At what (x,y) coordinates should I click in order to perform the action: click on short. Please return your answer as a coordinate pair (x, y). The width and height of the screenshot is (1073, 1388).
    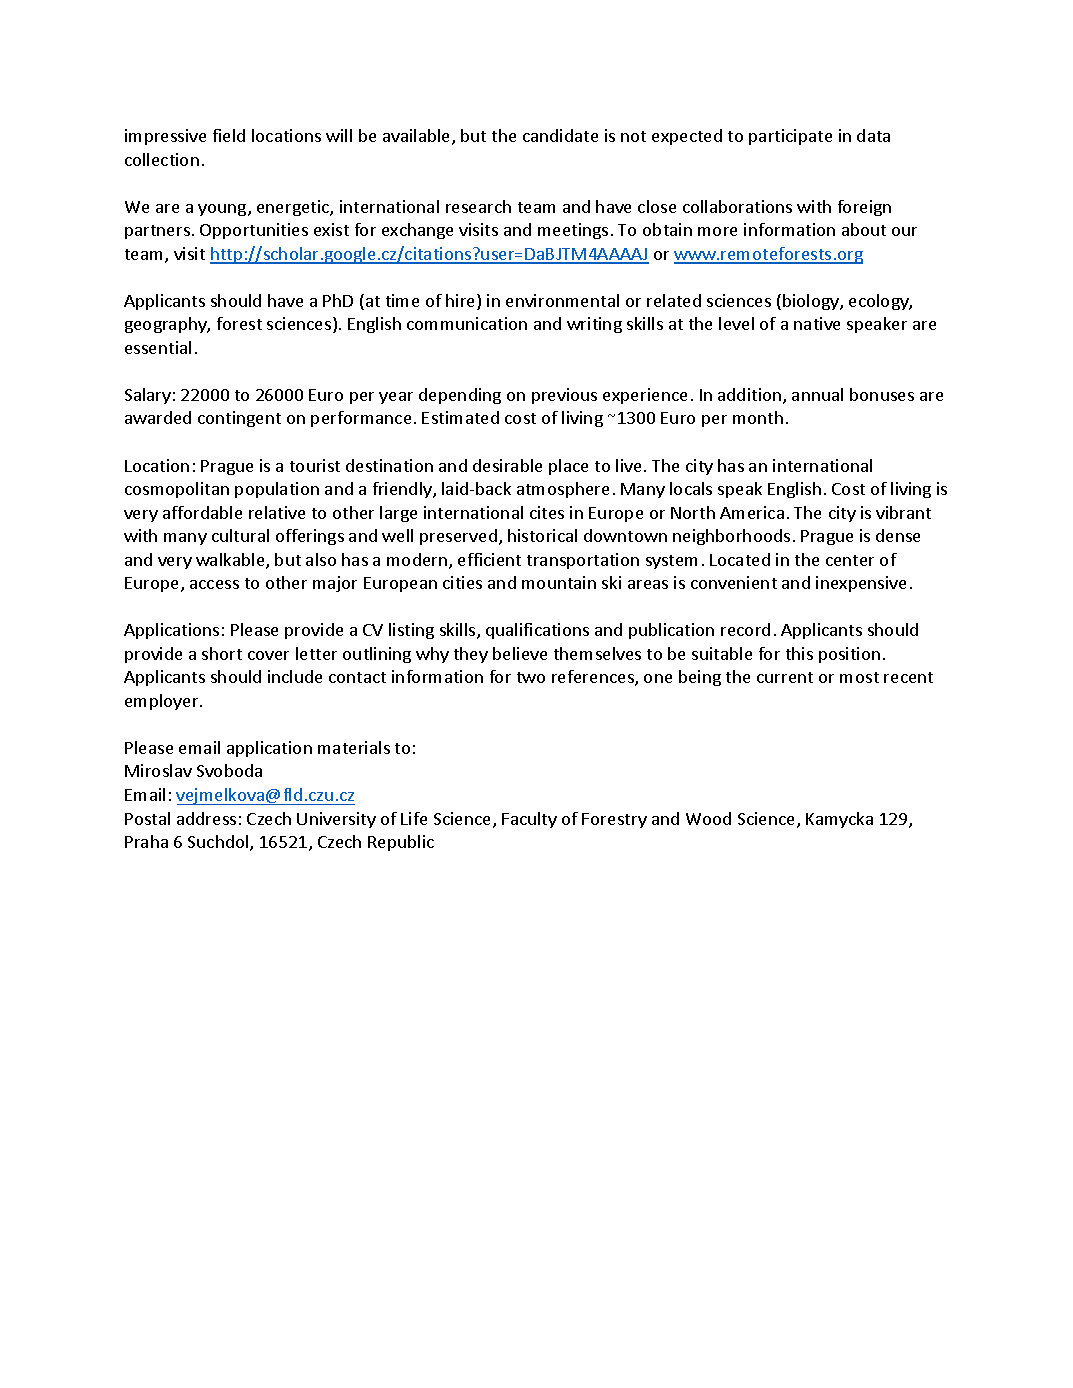
    Looking at the image, I should click on (222, 653).
